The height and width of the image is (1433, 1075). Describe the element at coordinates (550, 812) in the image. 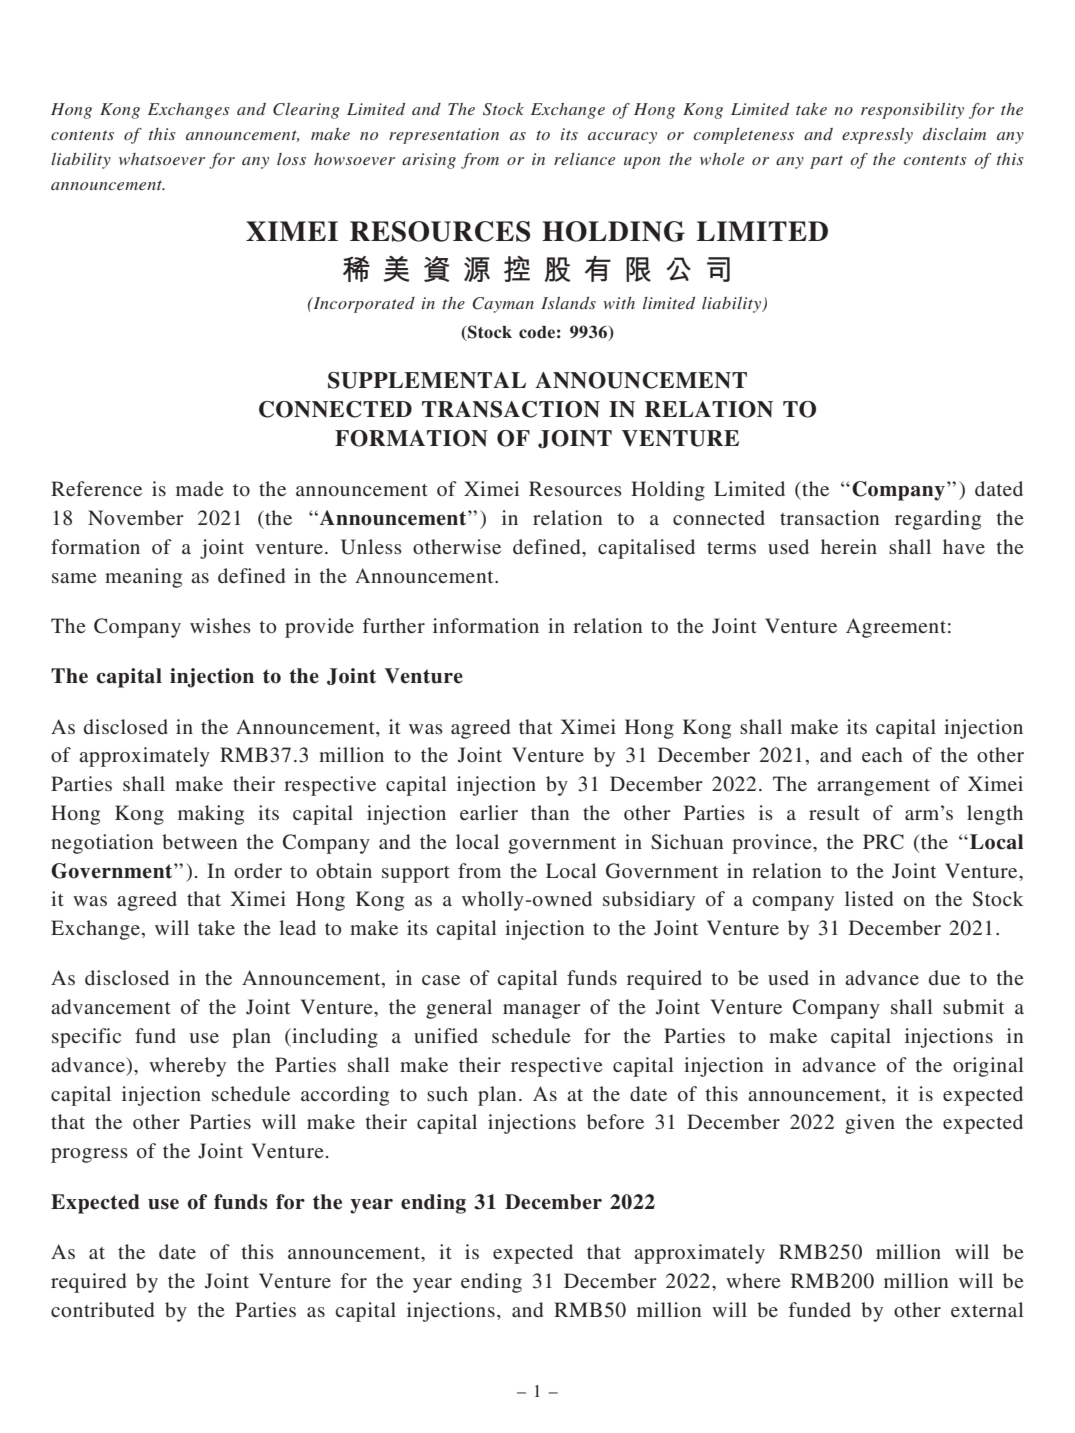

I see `than` at that location.
